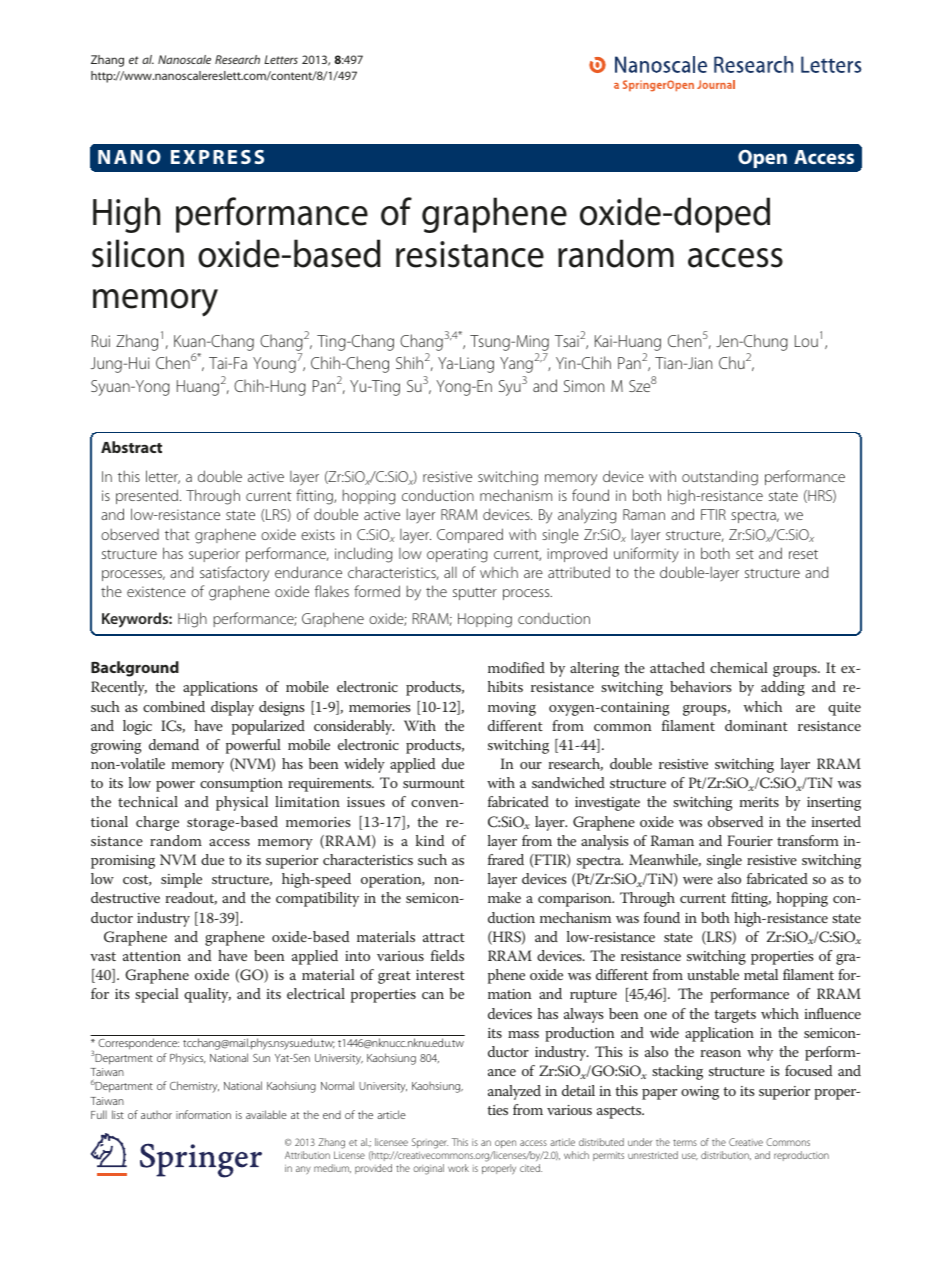 The image size is (952, 1270). Describe the element at coordinates (444, 937) in the document. I see `attract` at that location.
